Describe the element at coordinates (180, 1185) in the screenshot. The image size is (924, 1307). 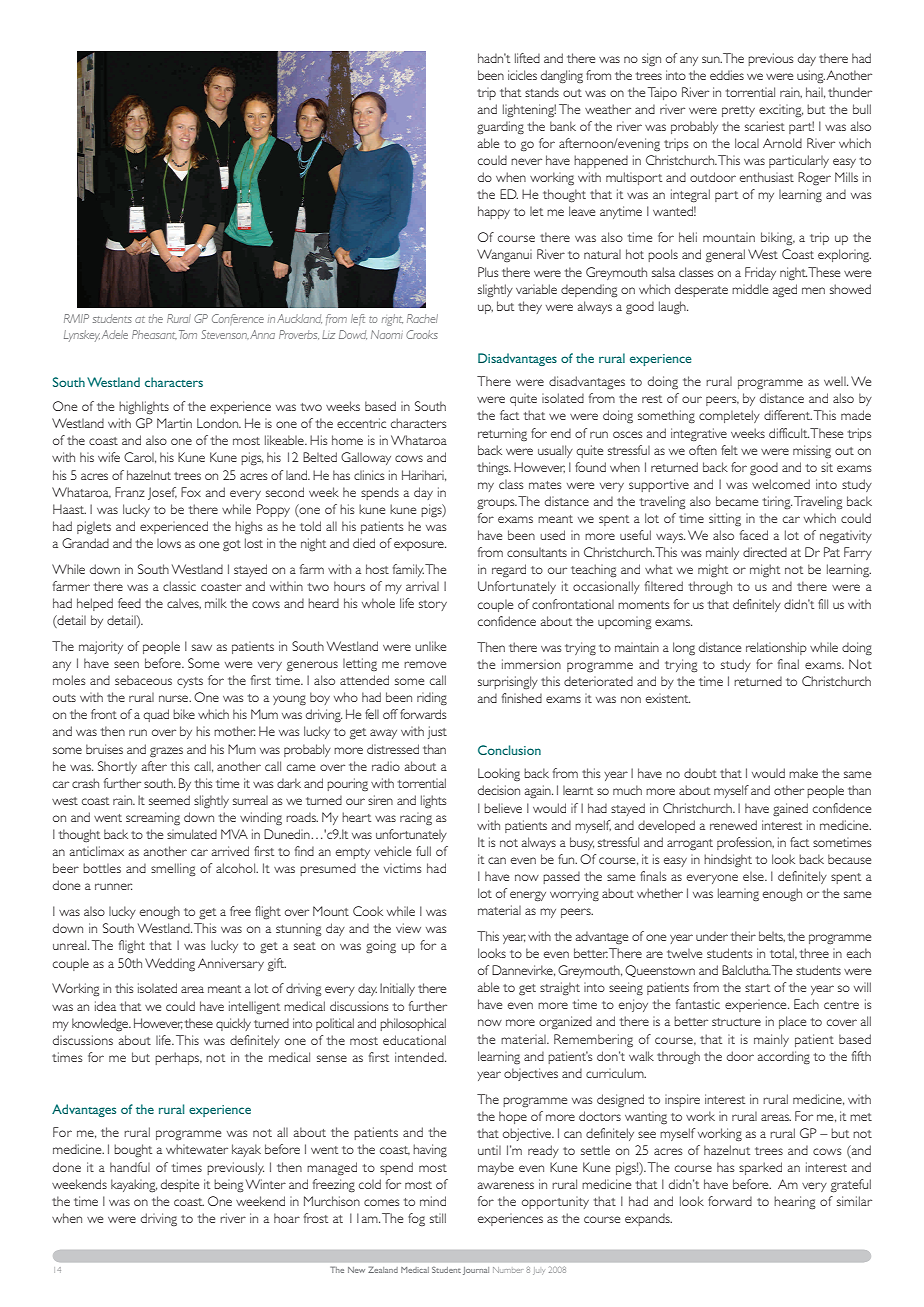
I see `despite` at that location.
